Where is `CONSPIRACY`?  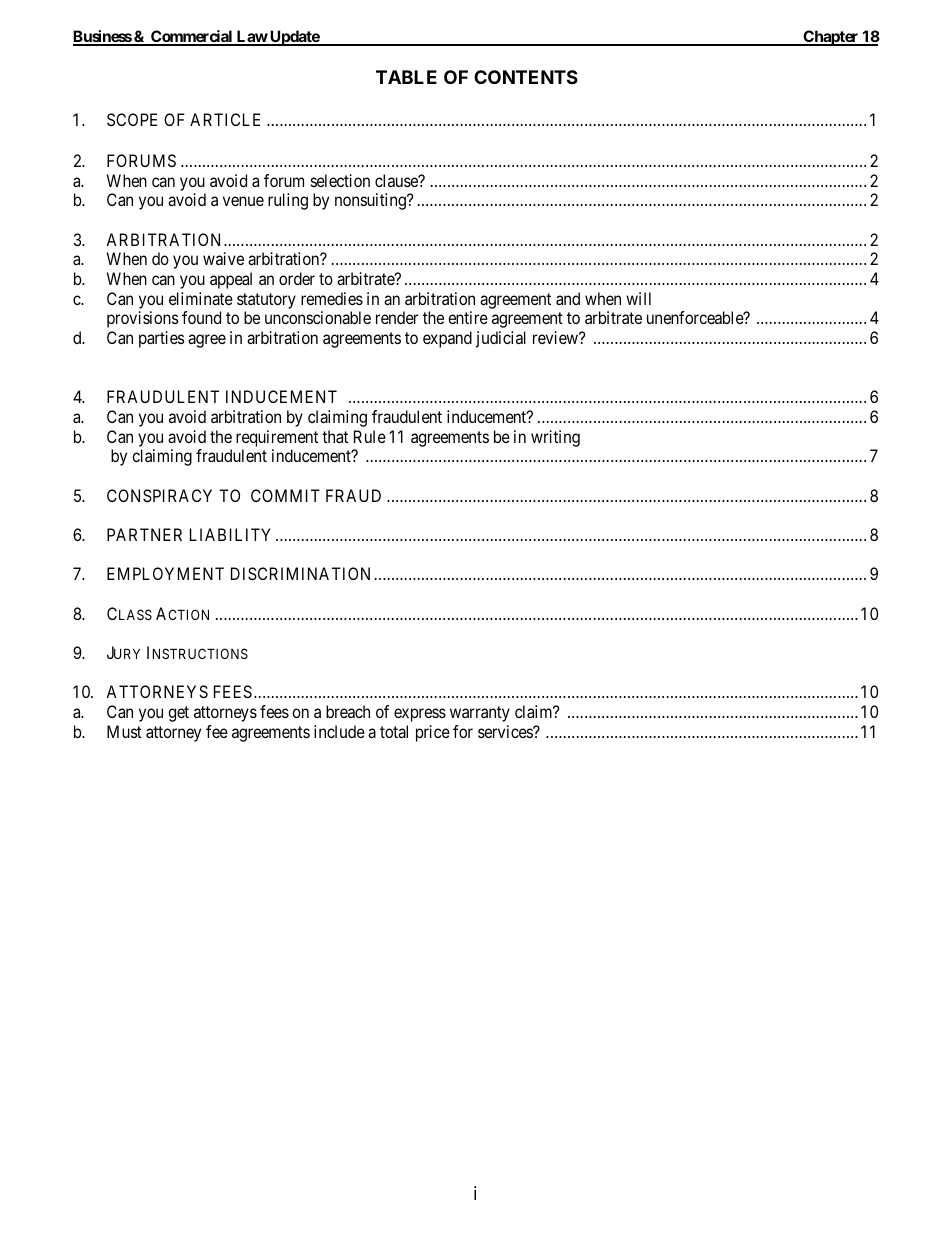 CONSPIRACY is located at coordinates (159, 495).
